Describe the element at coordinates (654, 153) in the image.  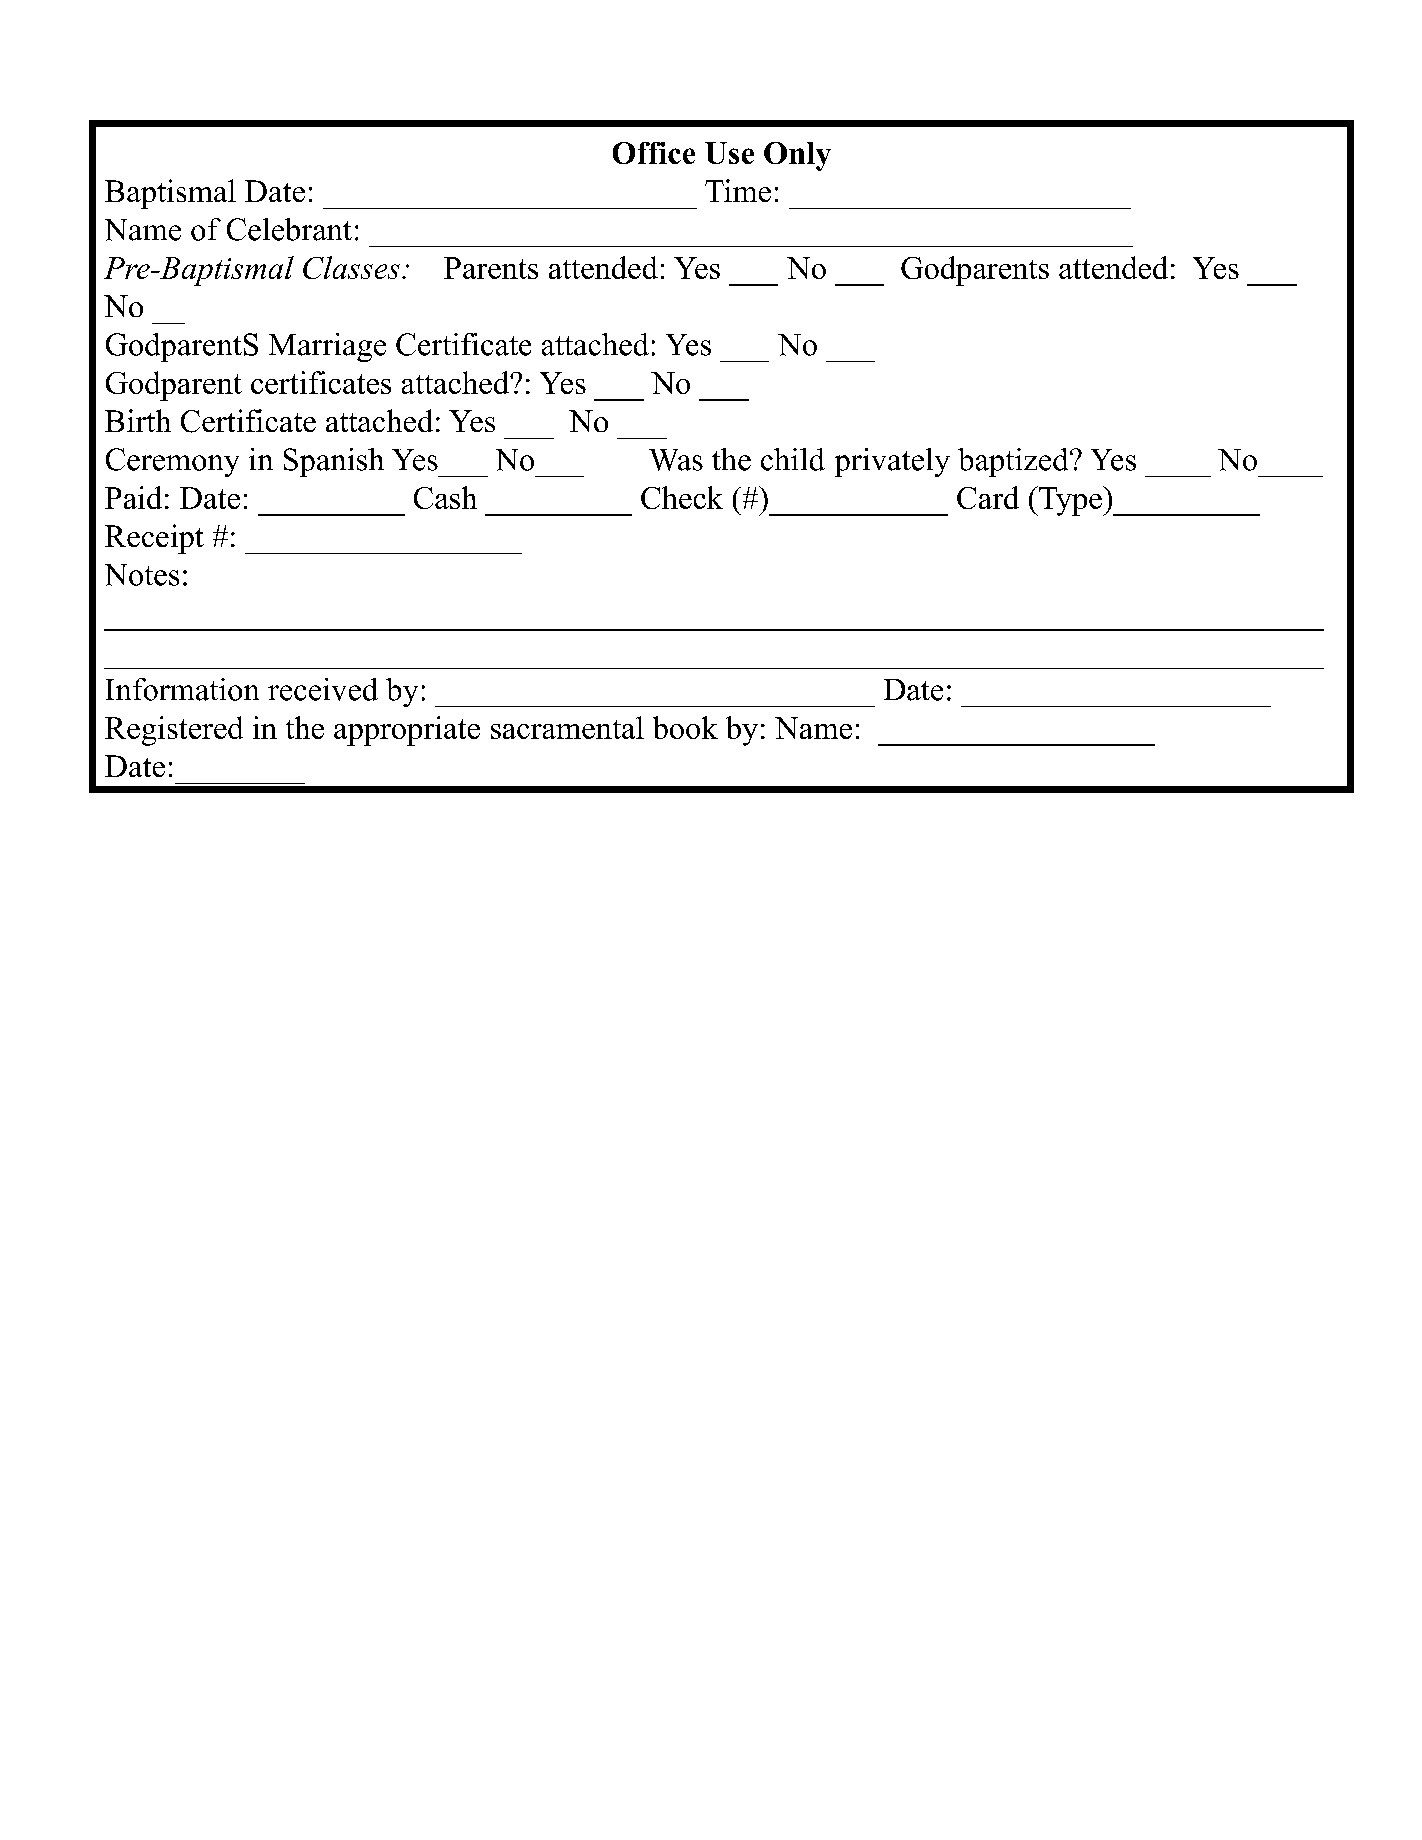
I see `Office` at that location.
